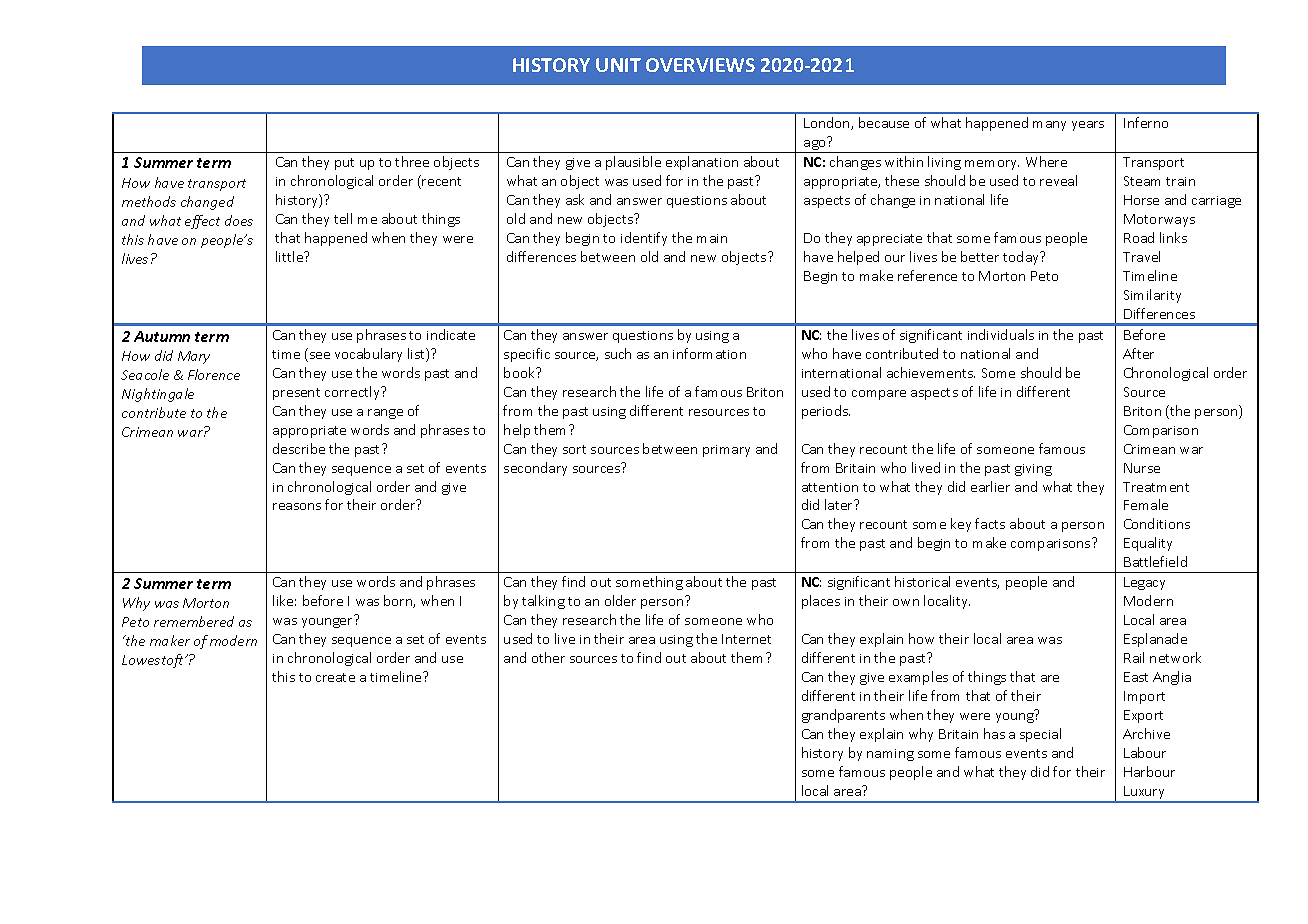  I want to click on put, so click(344, 164).
